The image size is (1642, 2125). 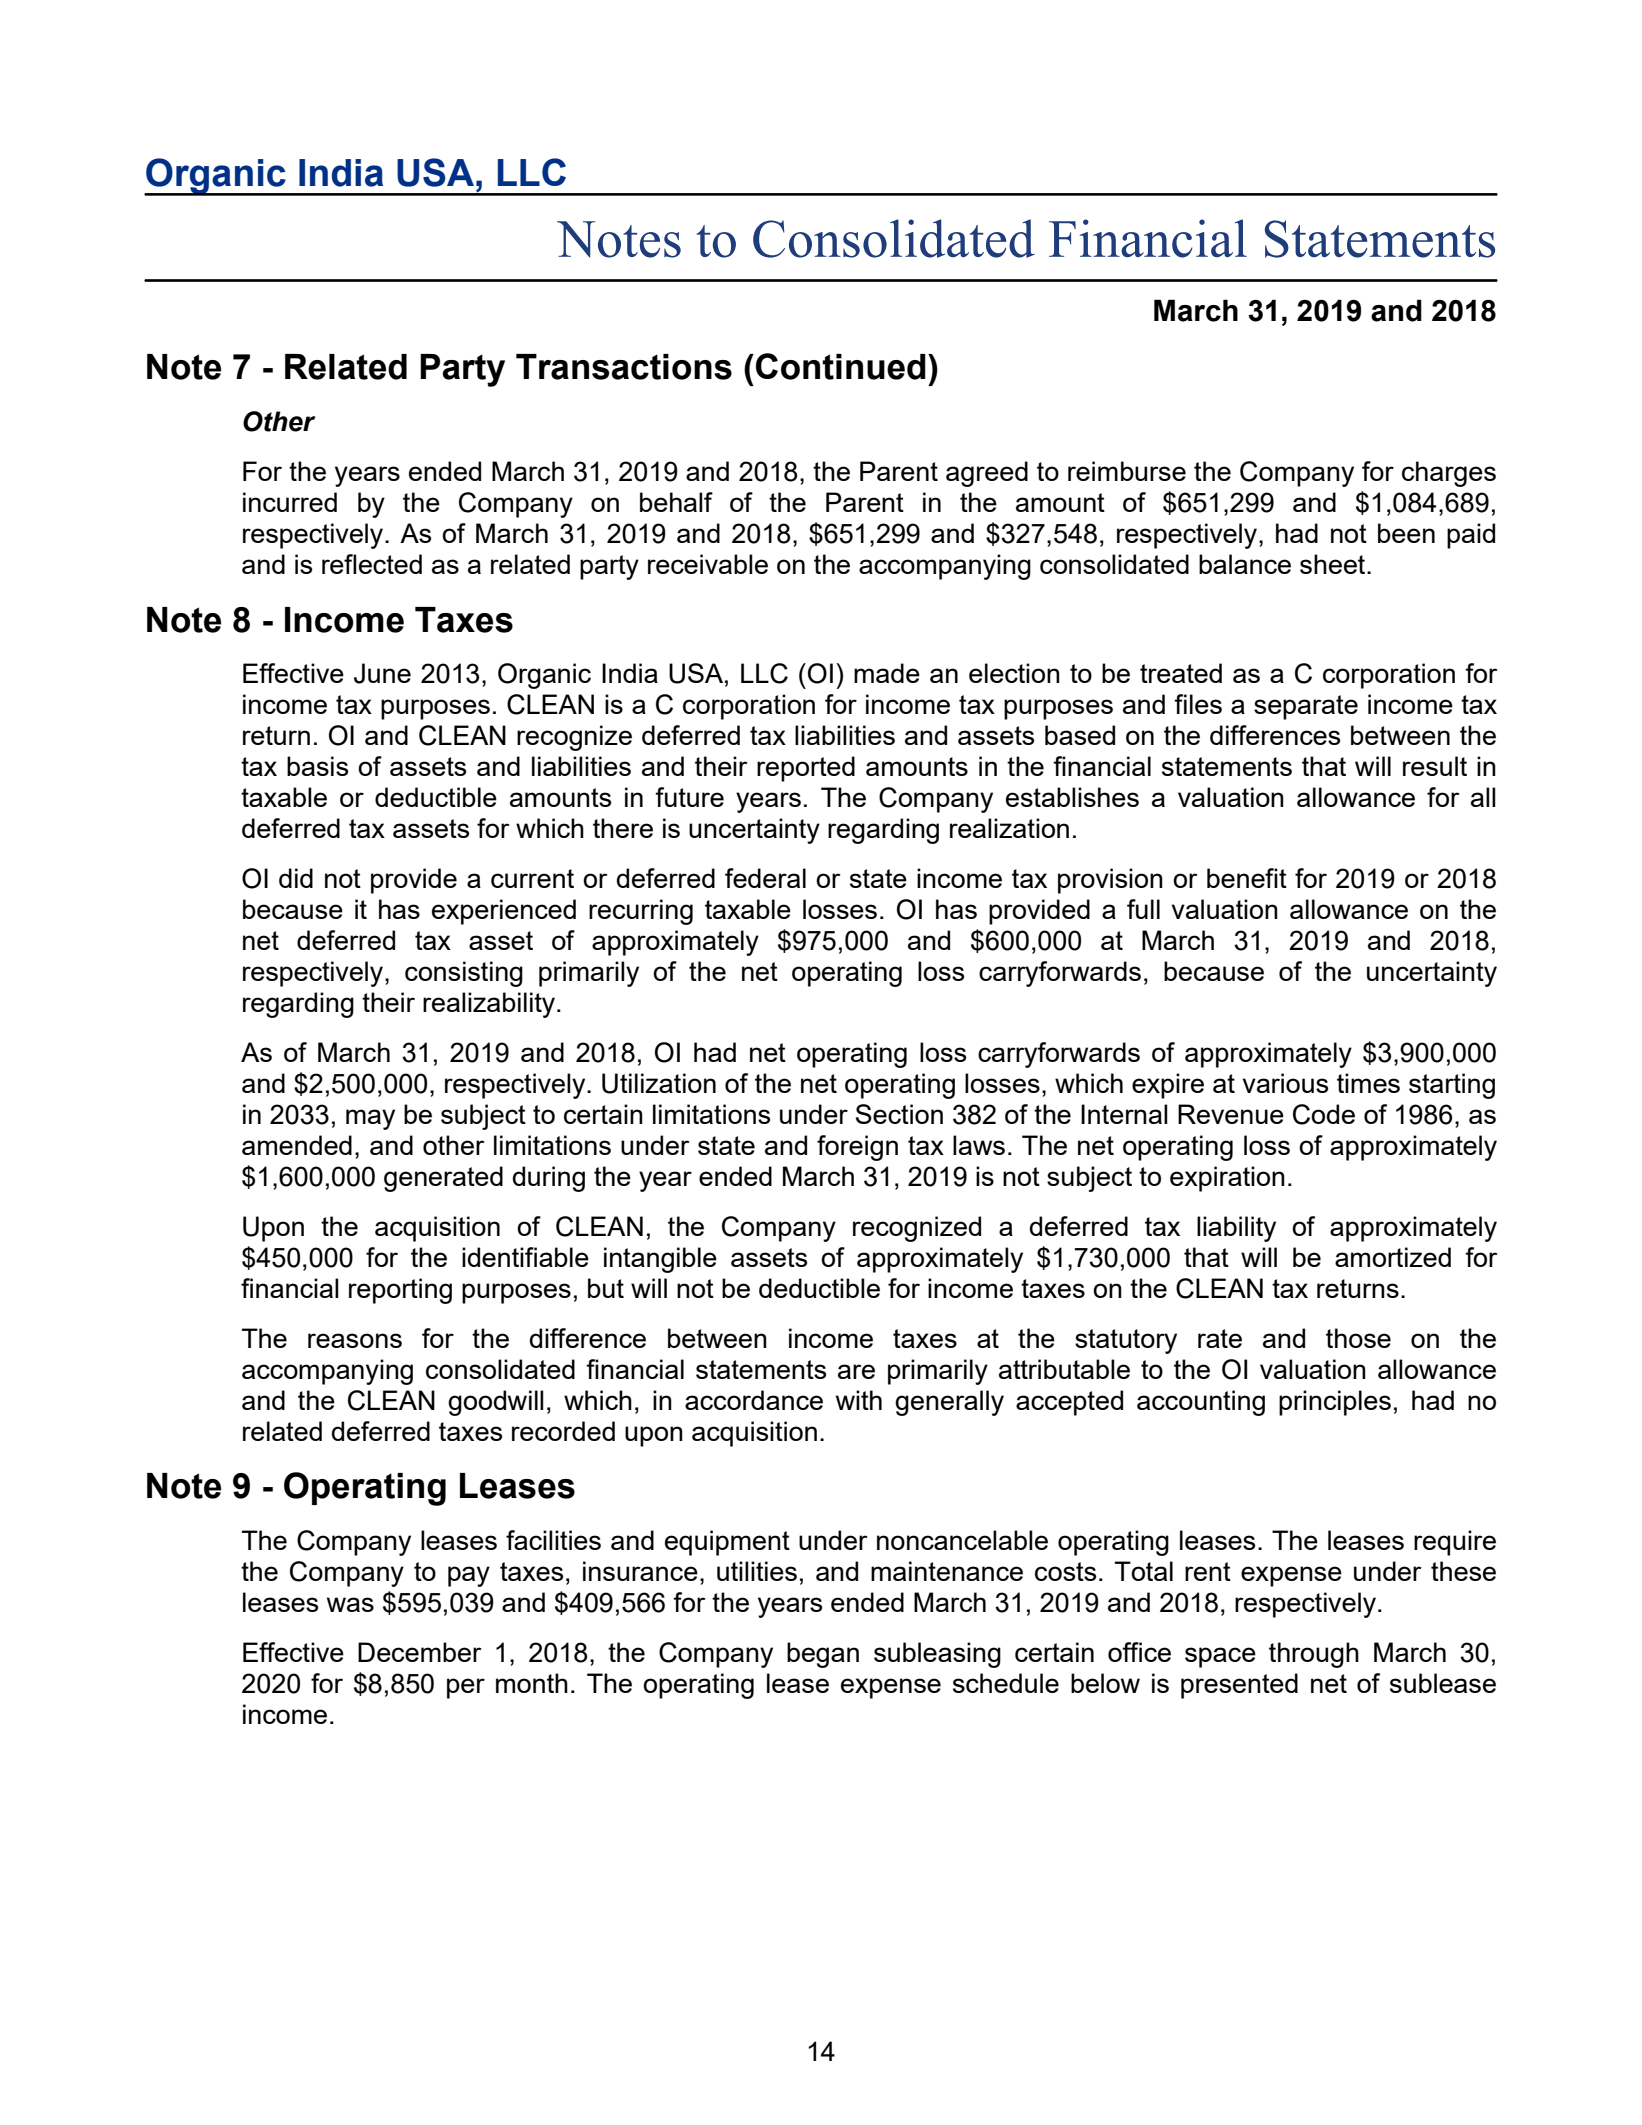 What do you see at coordinates (1449, 474) in the page?
I see `charges` at bounding box center [1449, 474].
